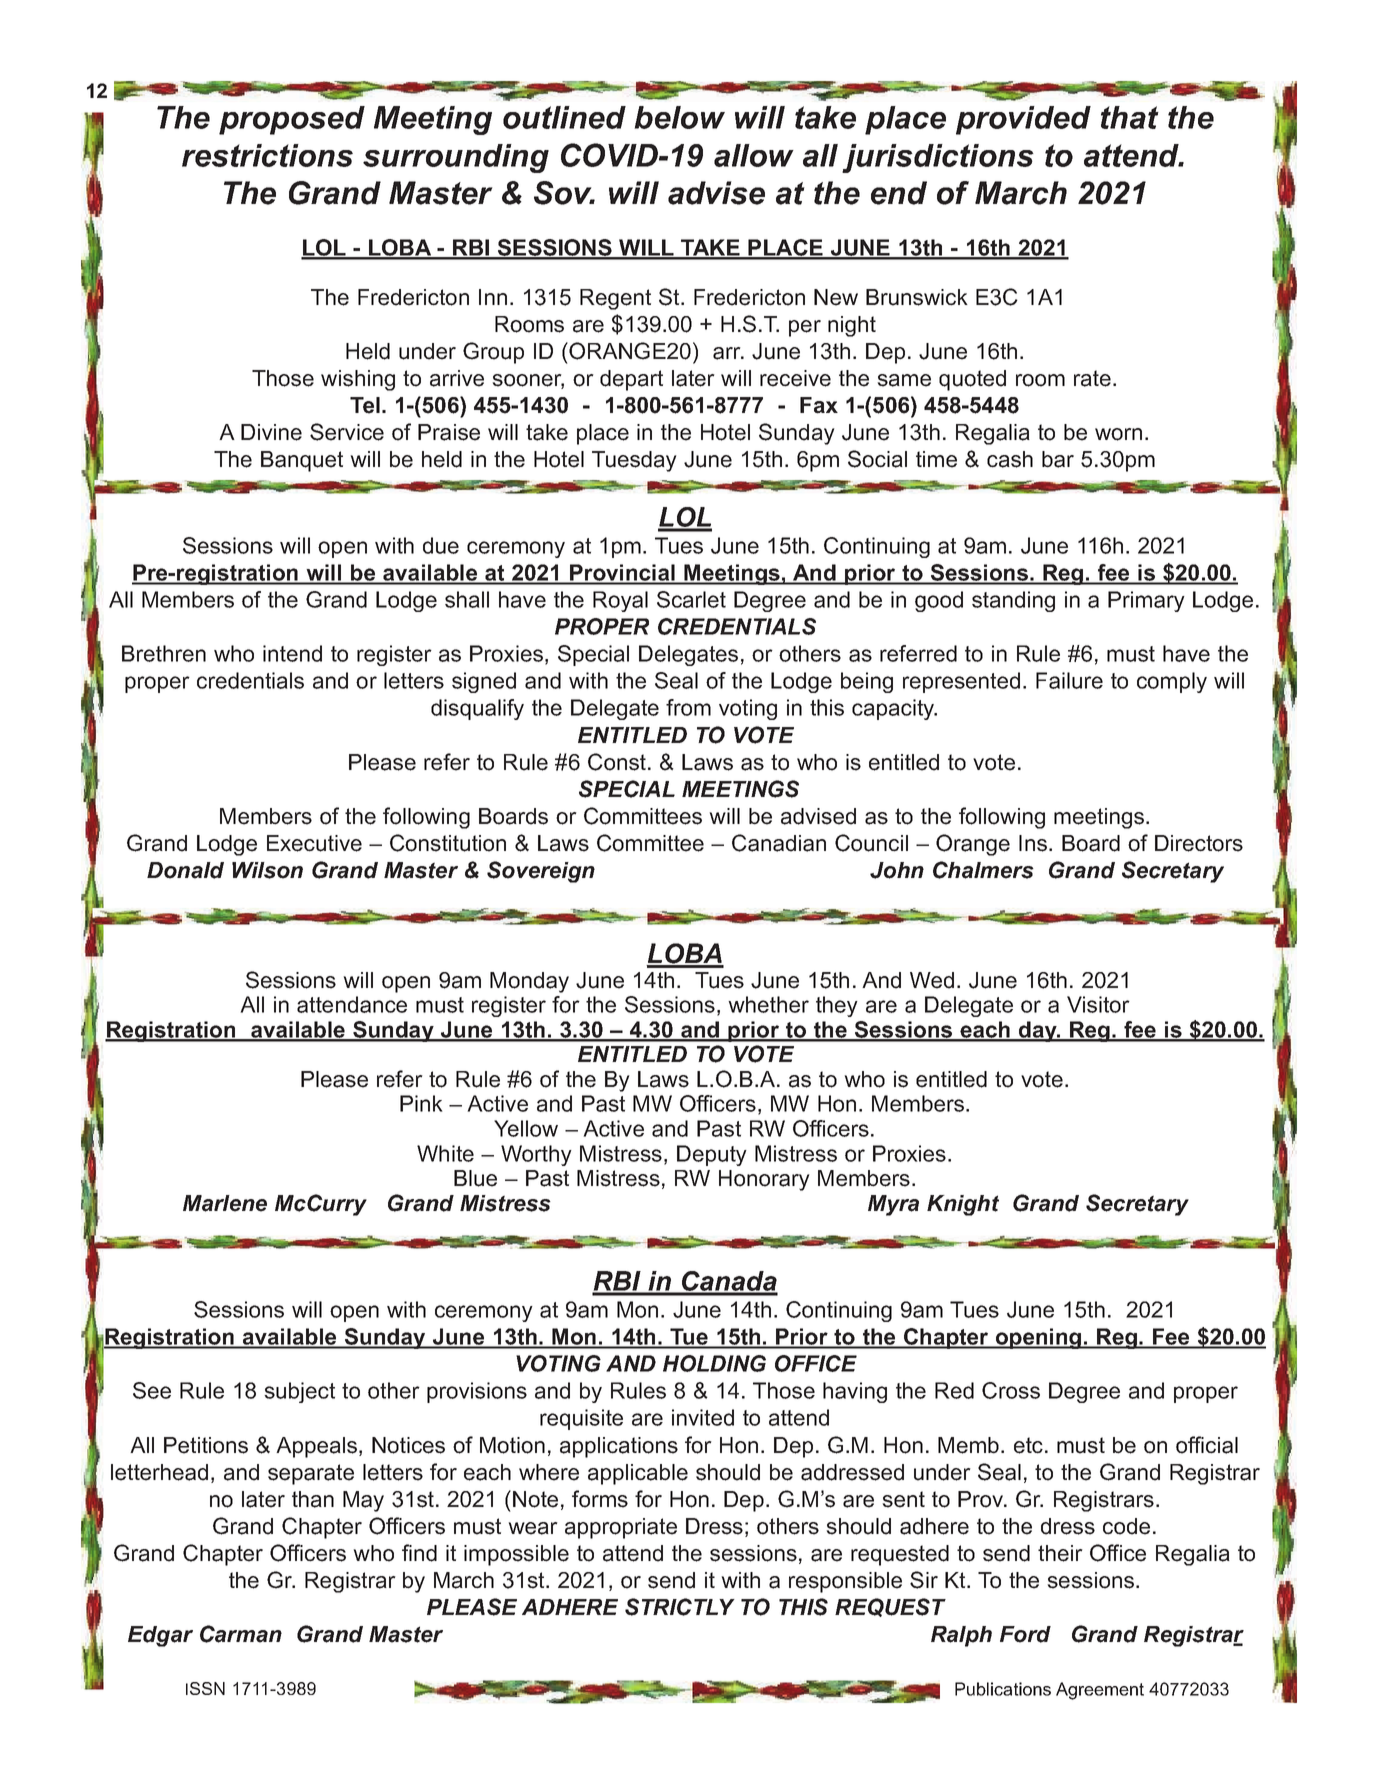  What do you see at coordinates (679, 117) in the screenshot?
I see `below` at bounding box center [679, 117].
